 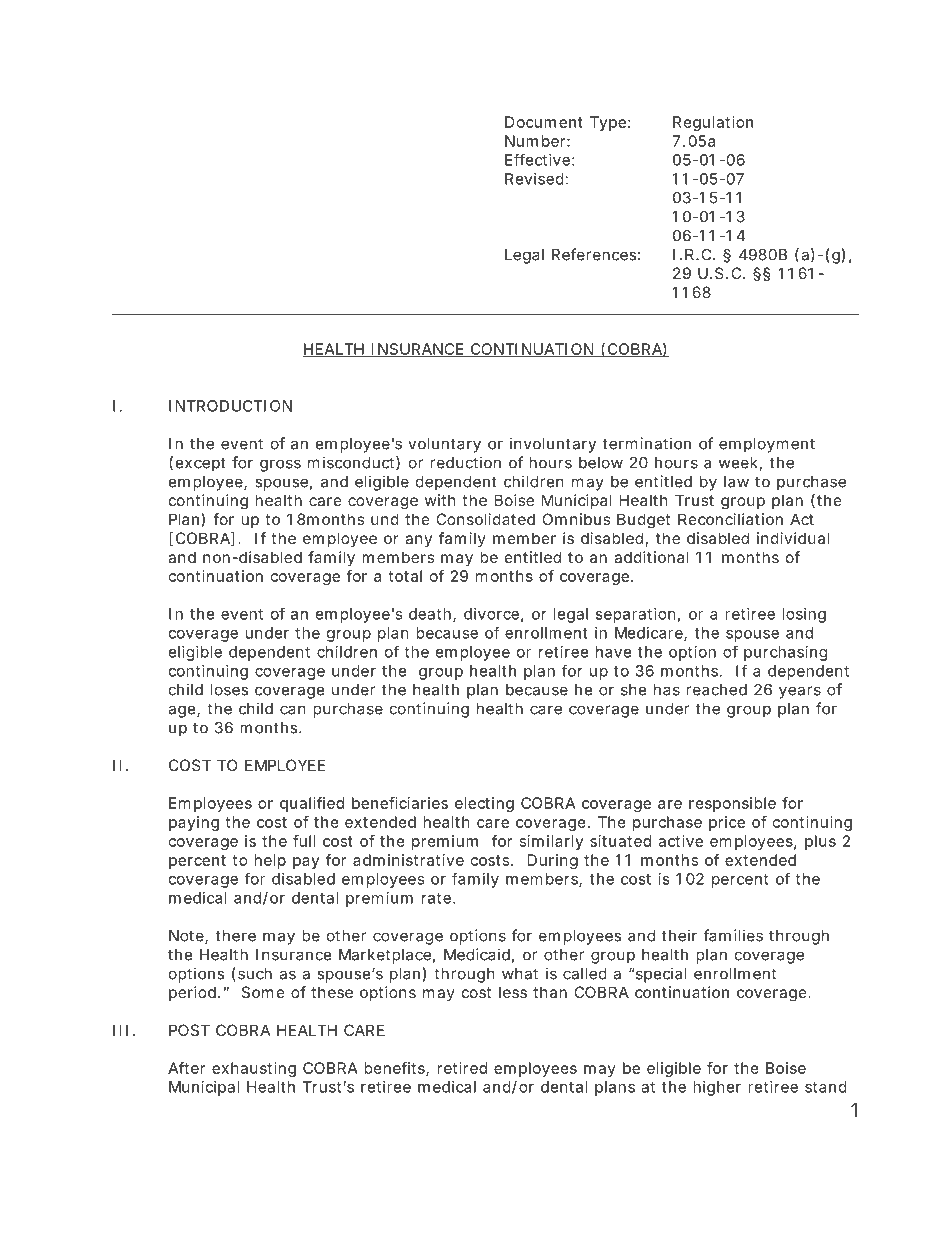 I want to click on retired, so click(x=462, y=1068).
